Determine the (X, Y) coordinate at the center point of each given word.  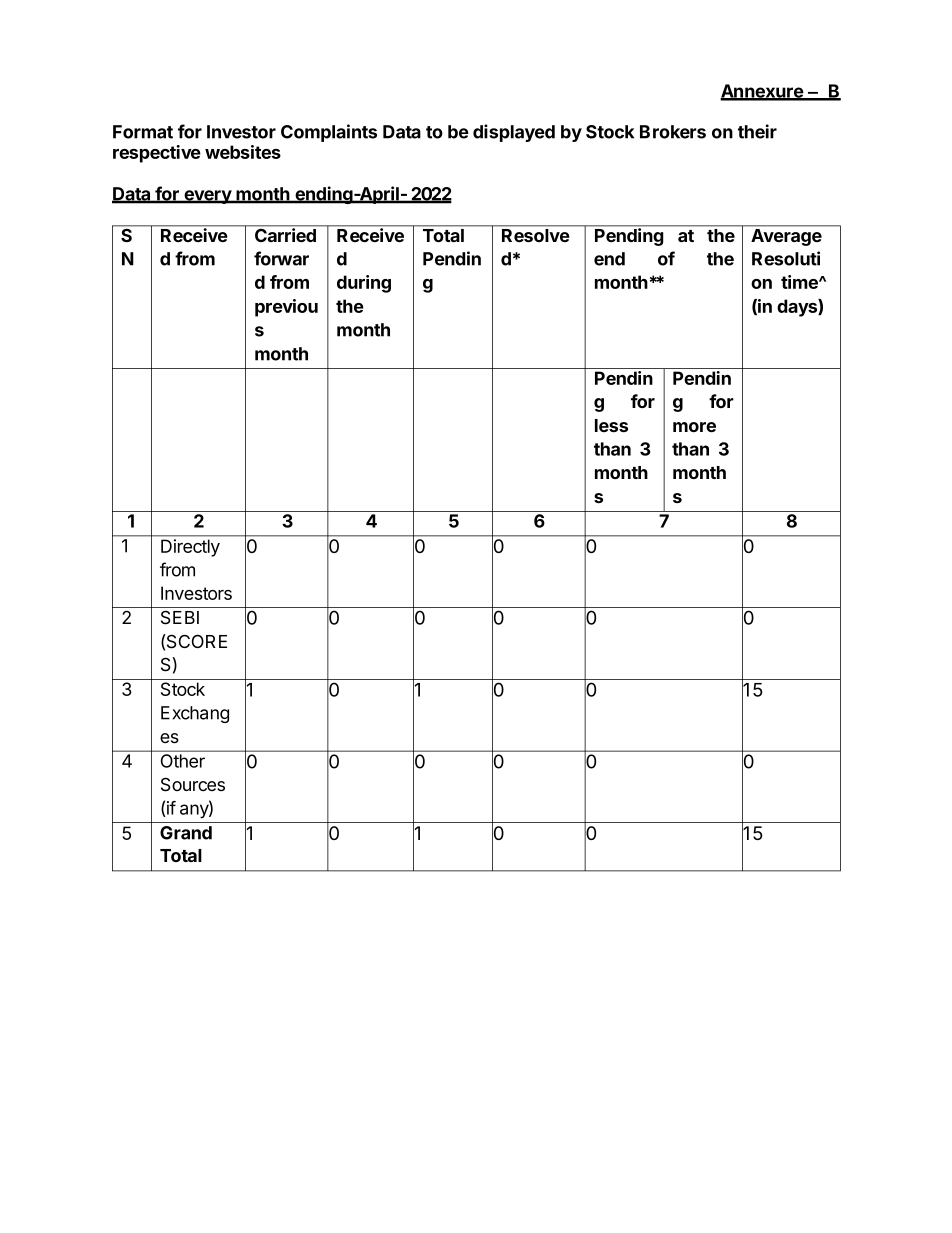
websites (243, 152)
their (757, 131)
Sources (193, 784)
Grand (186, 833)
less (611, 425)
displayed (514, 133)
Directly (190, 548)
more (694, 427)
